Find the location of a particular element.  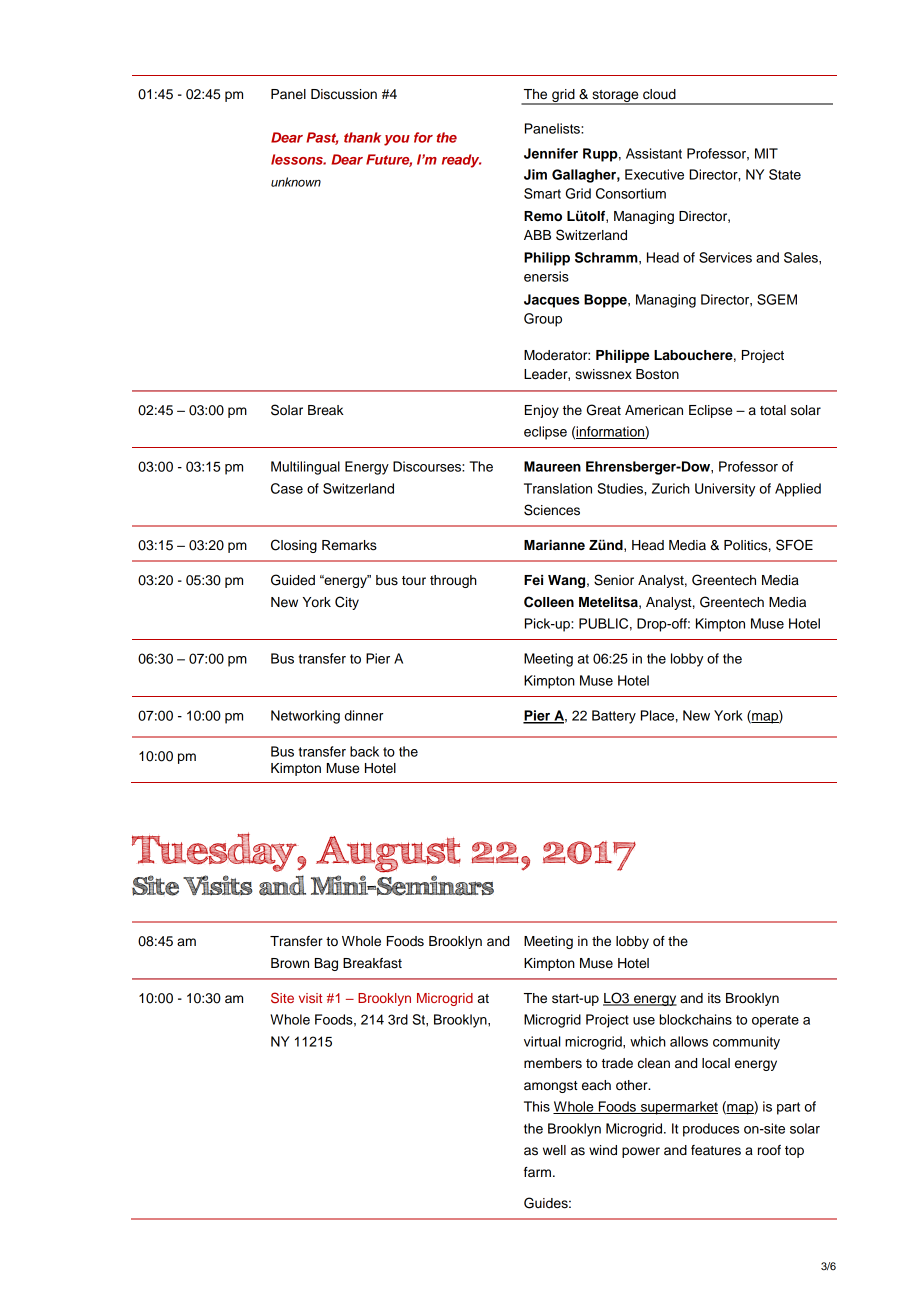

Bag is located at coordinates (326, 964).
